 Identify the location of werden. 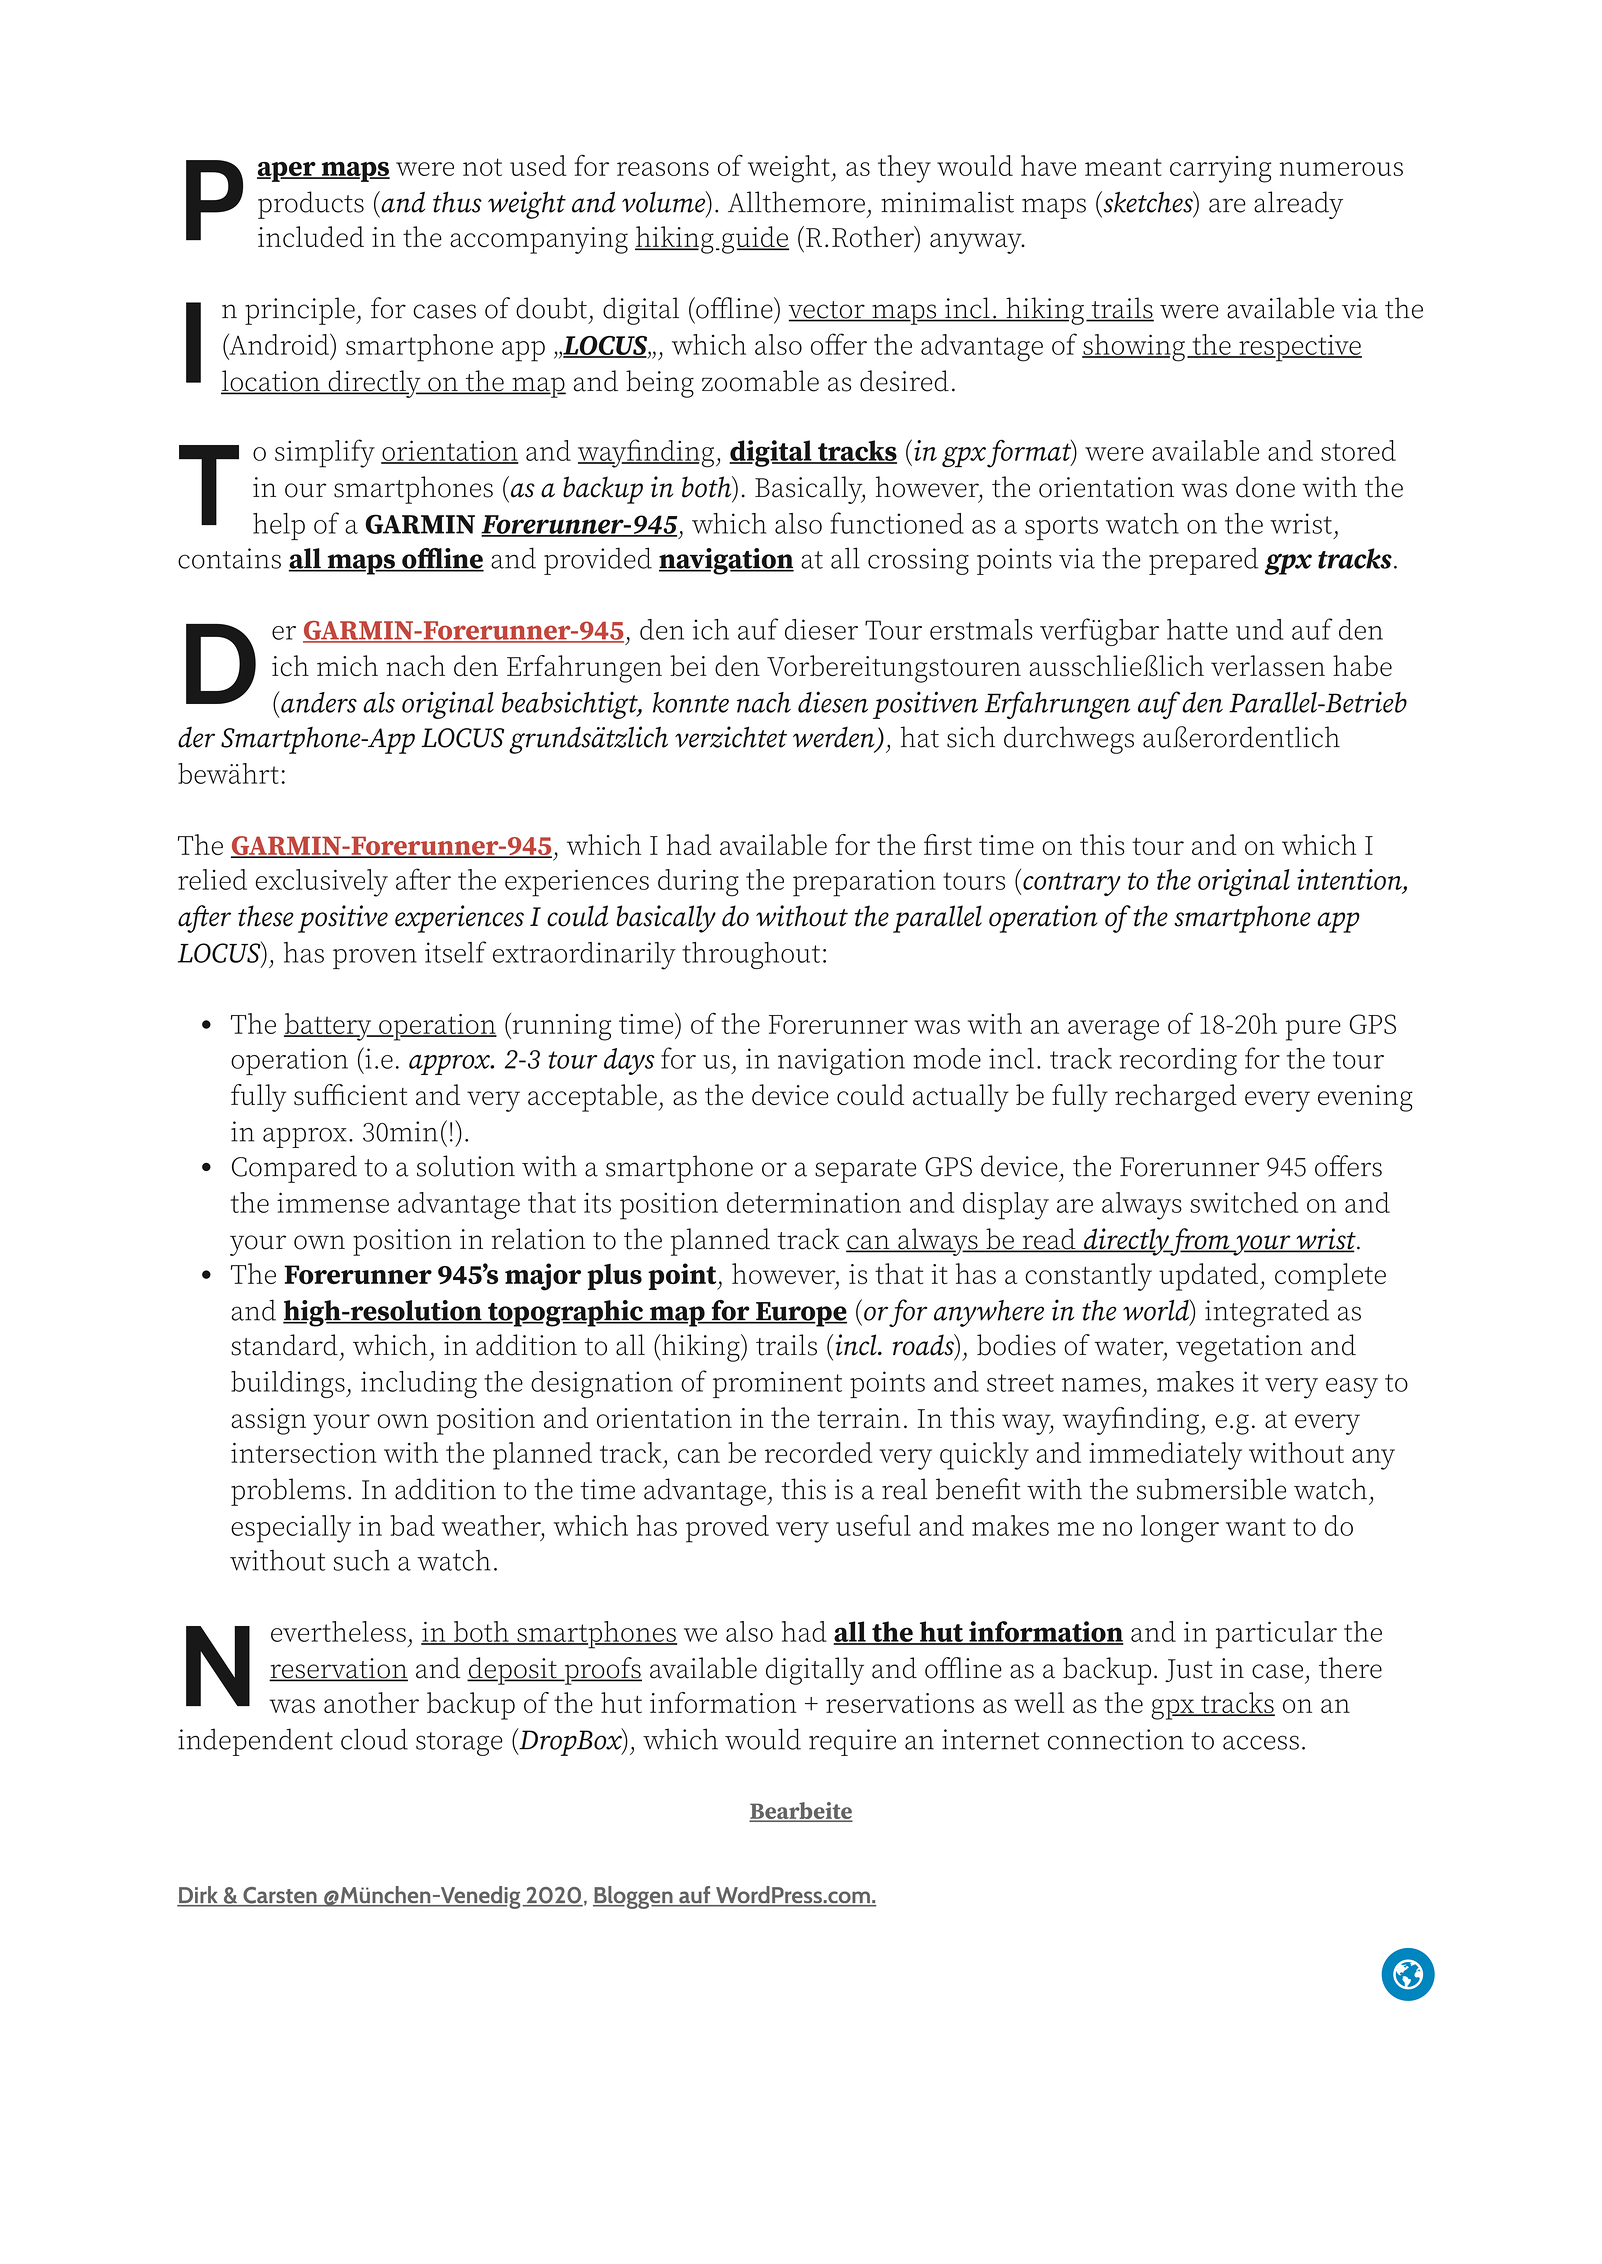
(835, 738).
